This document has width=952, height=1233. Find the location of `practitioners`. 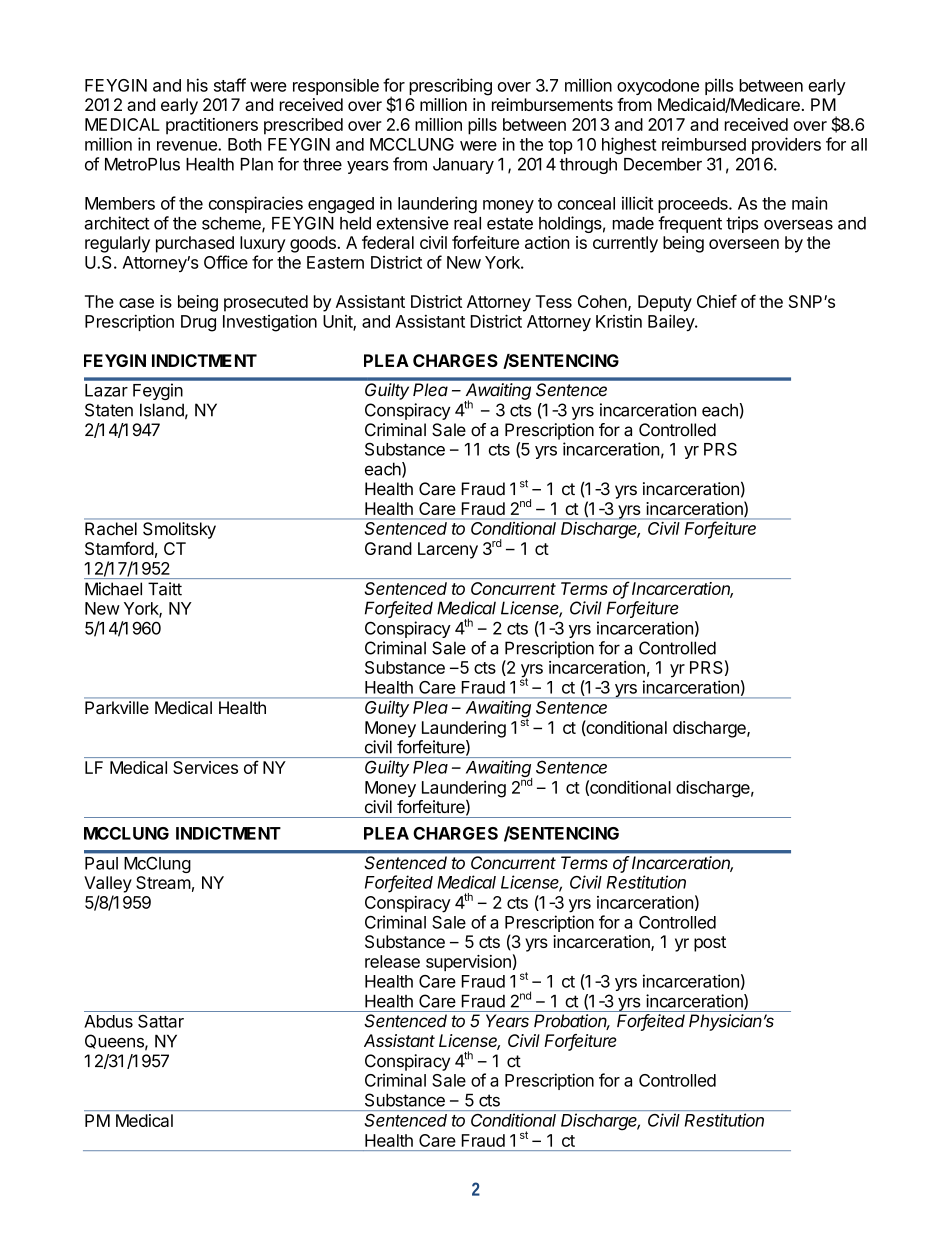

practitioners is located at coordinates (212, 126).
